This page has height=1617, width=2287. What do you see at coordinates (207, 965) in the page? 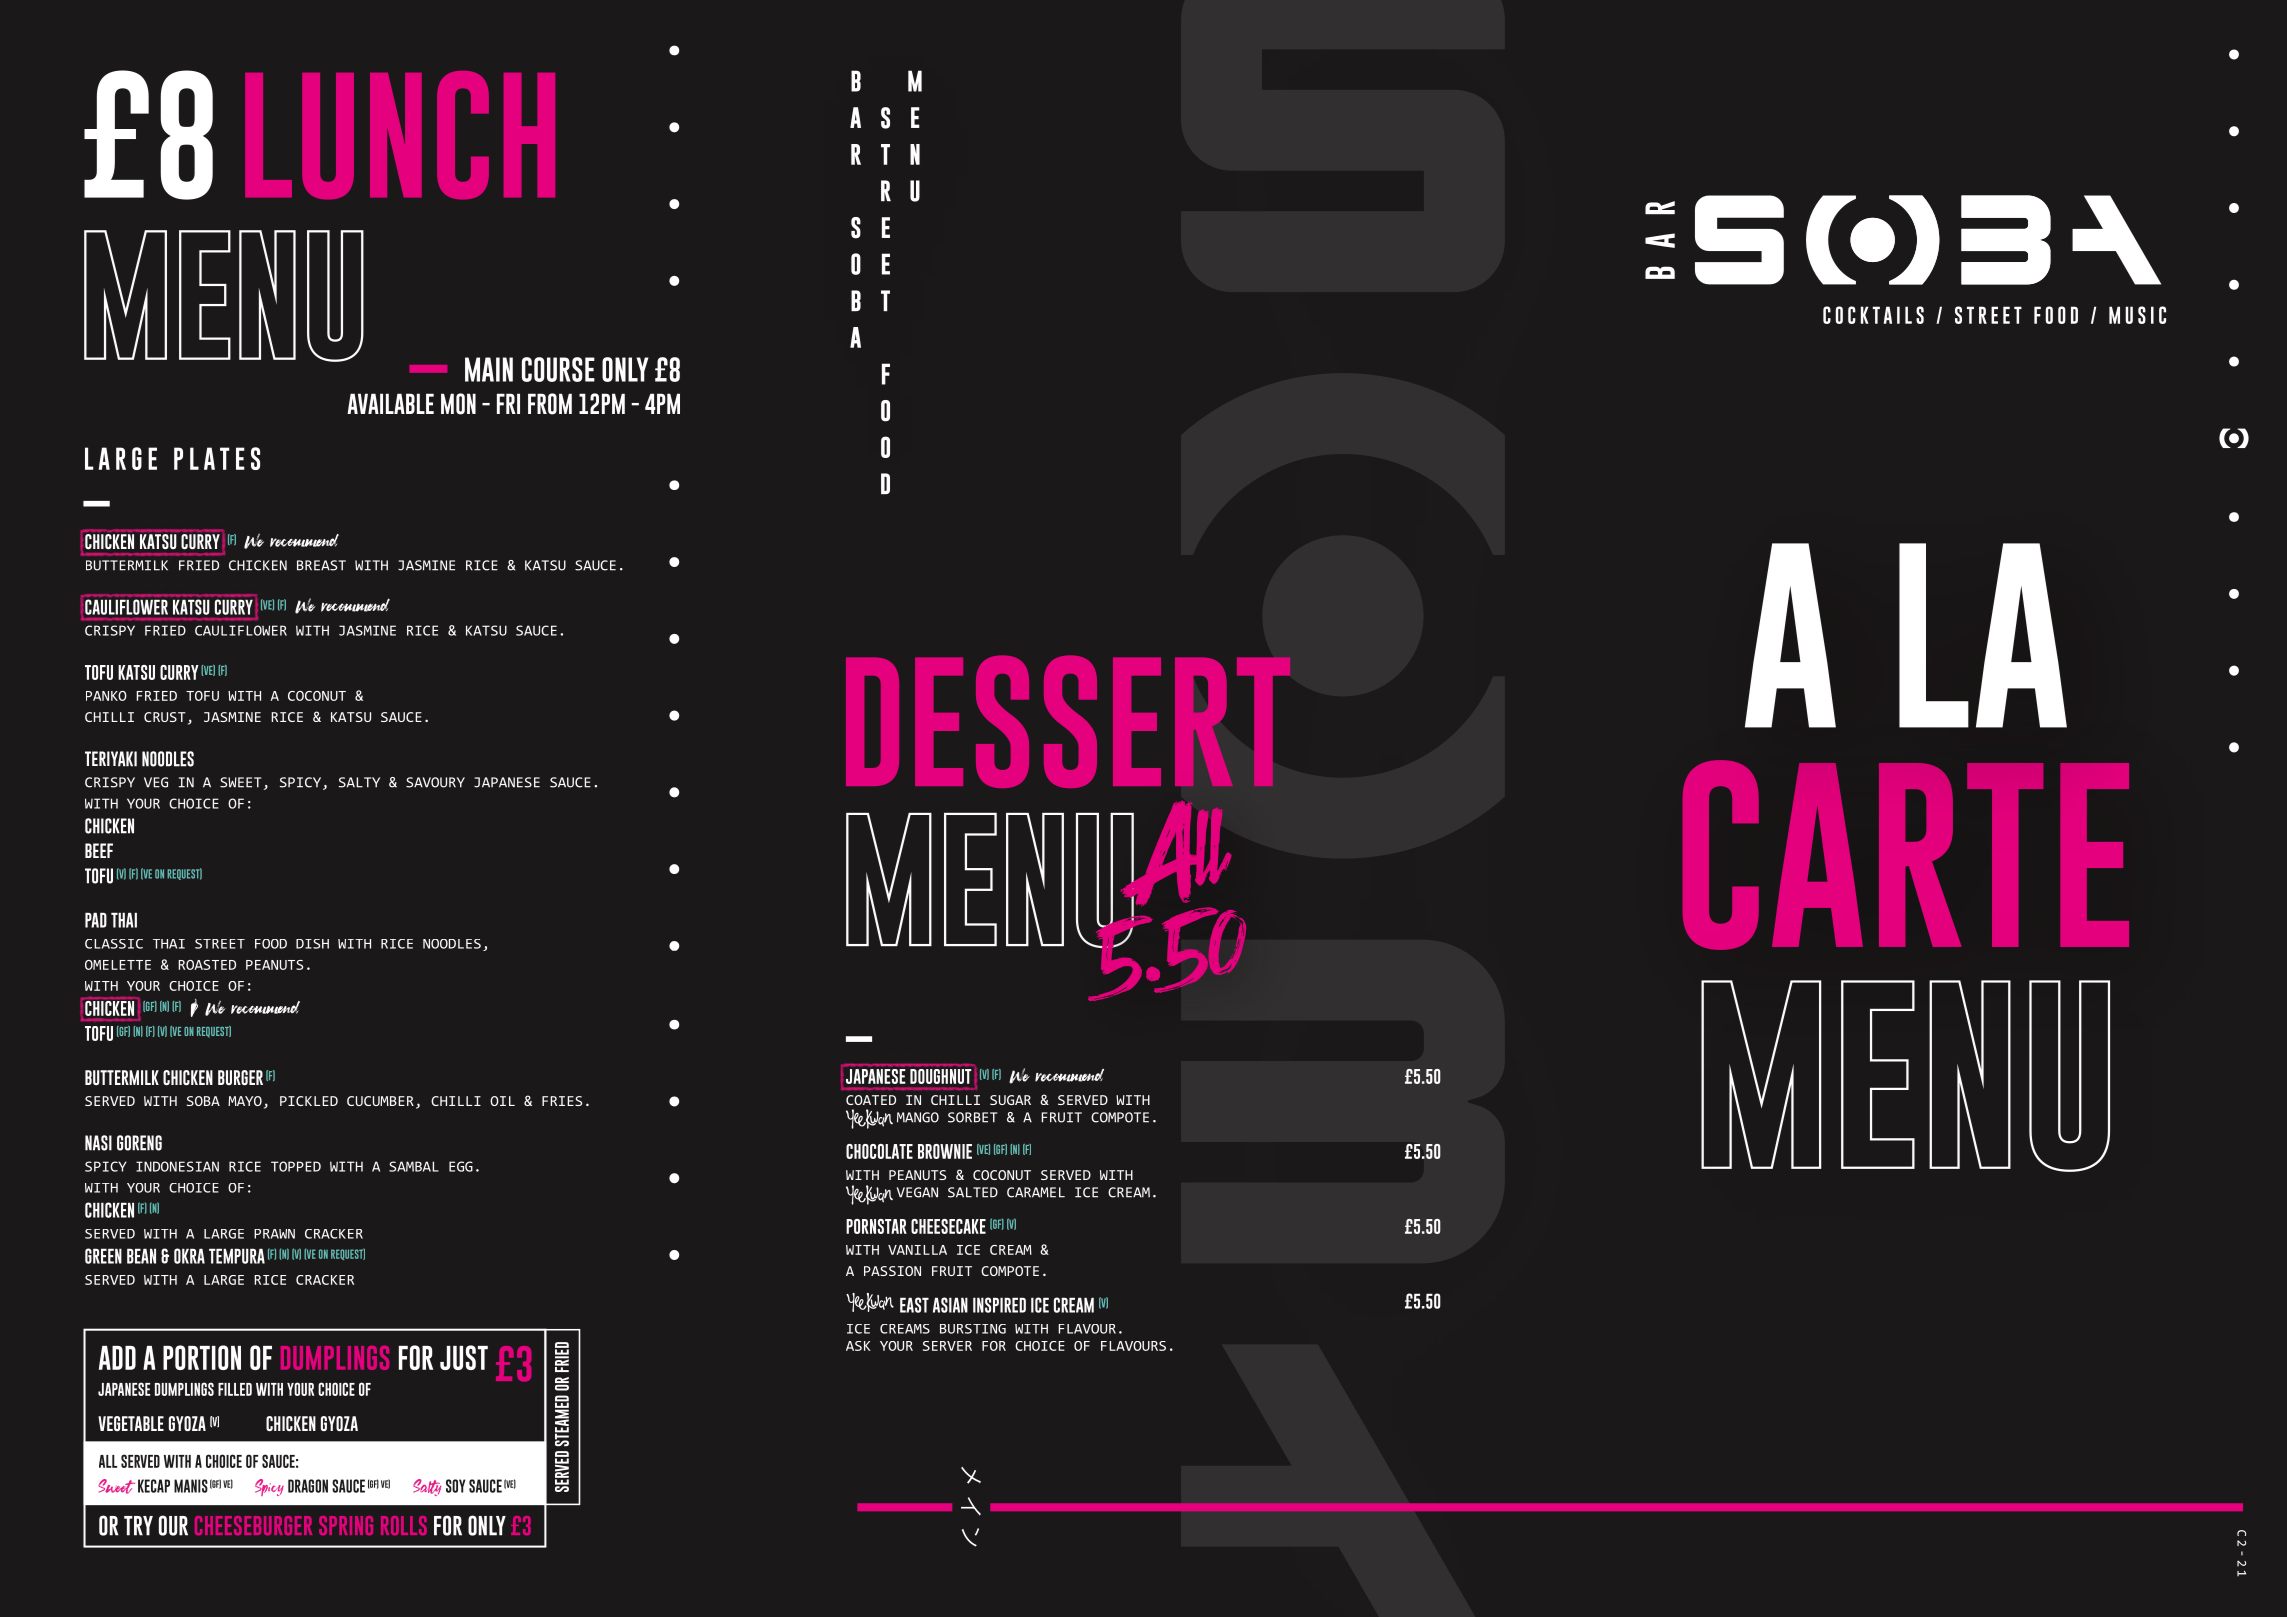
I see `ROASTED` at bounding box center [207, 965].
